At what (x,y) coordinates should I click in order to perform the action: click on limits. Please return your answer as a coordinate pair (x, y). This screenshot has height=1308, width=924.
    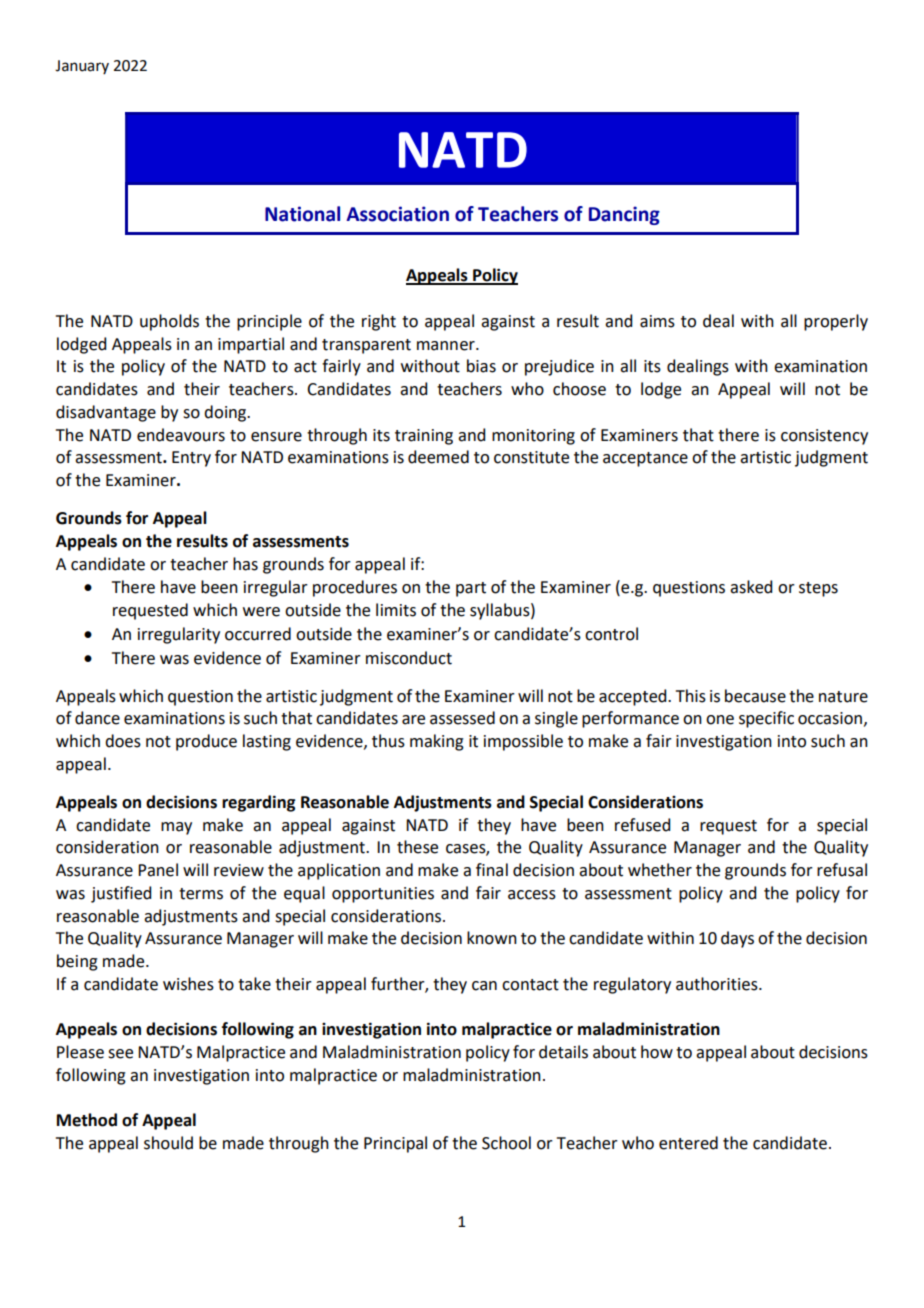
    Looking at the image, I should click on (396, 610).
